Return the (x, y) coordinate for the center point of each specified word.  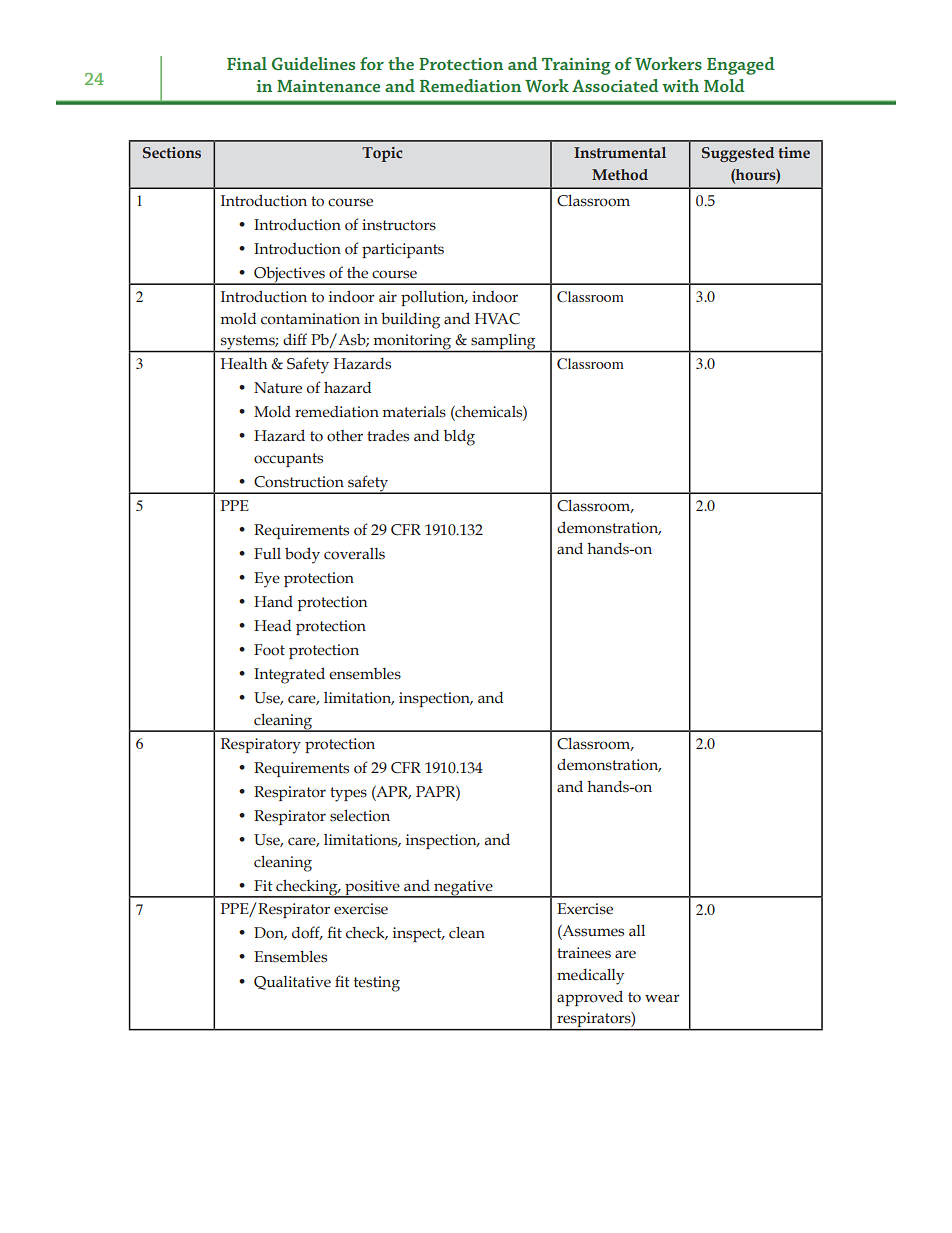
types (348, 794)
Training (576, 66)
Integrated (289, 675)
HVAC (497, 319)
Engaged (741, 66)
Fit (263, 886)
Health (244, 363)
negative (463, 888)
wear (662, 998)
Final (247, 63)
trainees (584, 953)
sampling (503, 343)
